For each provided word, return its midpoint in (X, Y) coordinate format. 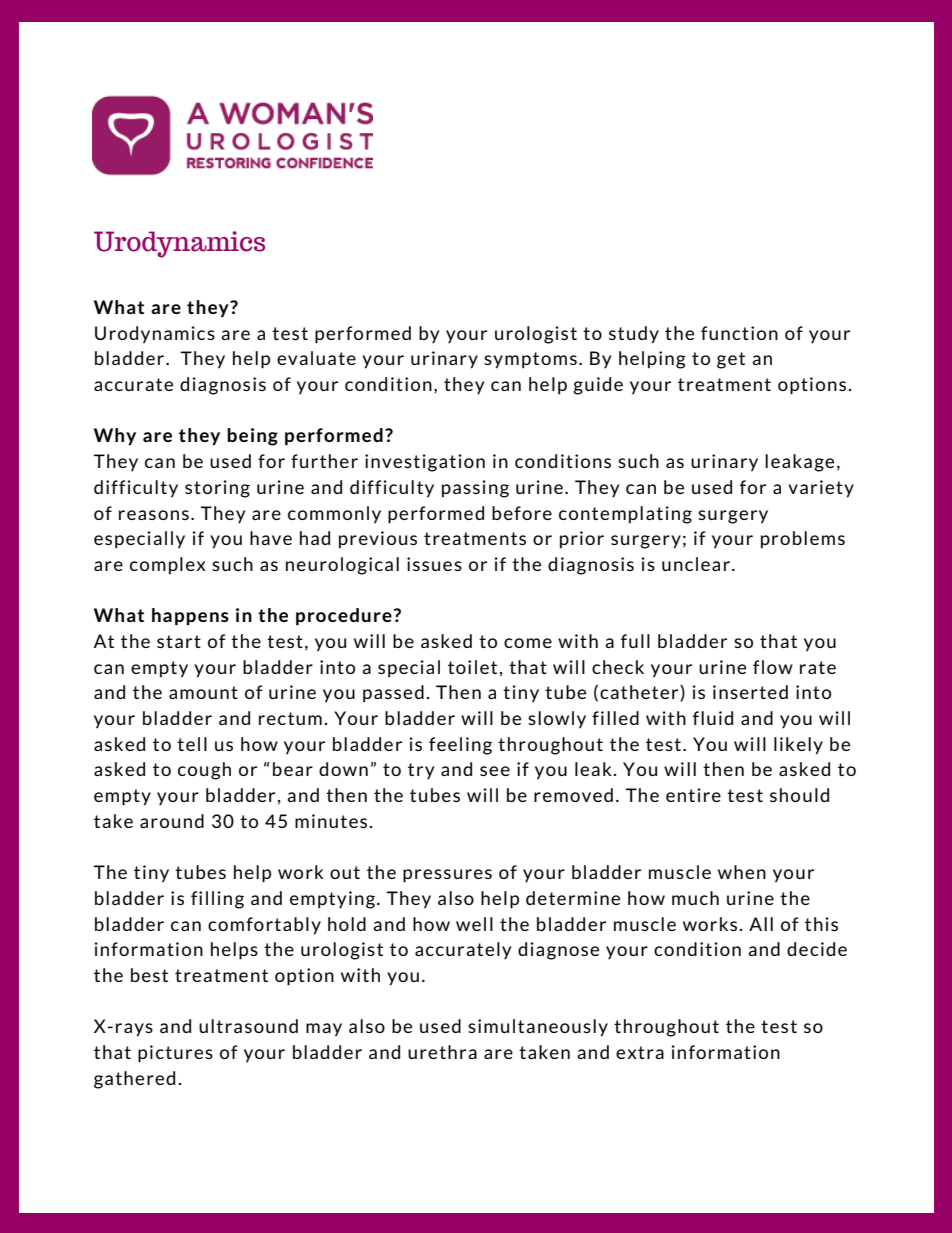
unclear (696, 564)
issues (434, 564)
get (731, 360)
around (172, 821)
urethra (442, 1052)
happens (190, 616)
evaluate (316, 358)
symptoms (530, 360)
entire (693, 795)
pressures (447, 876)
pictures (175, 1054)
